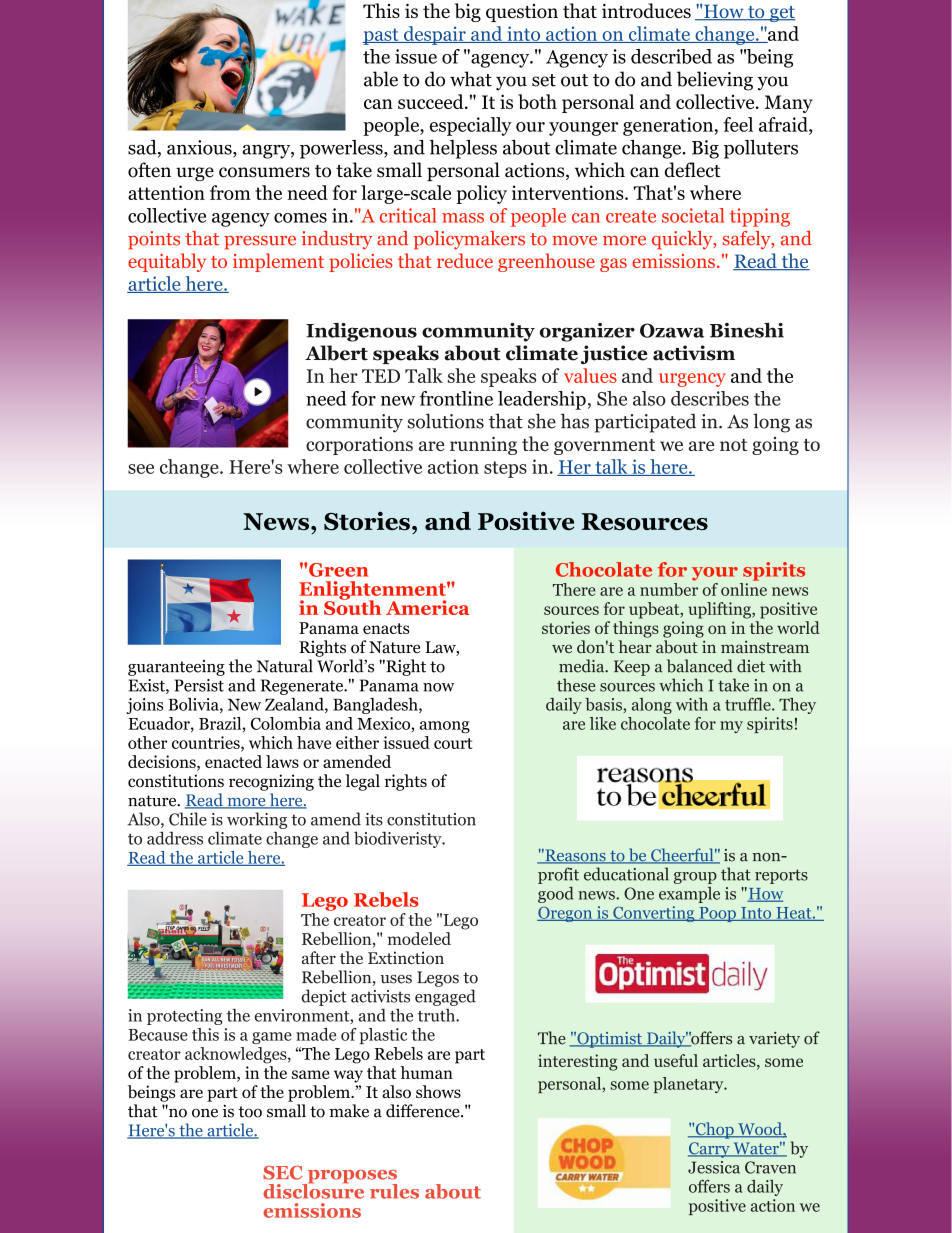 The height and width of the screenshot is (1233, 952). What do you see at coordinates (250, 1112) in the screenshot?
I see `too` at bounding box center [250, 1112].
